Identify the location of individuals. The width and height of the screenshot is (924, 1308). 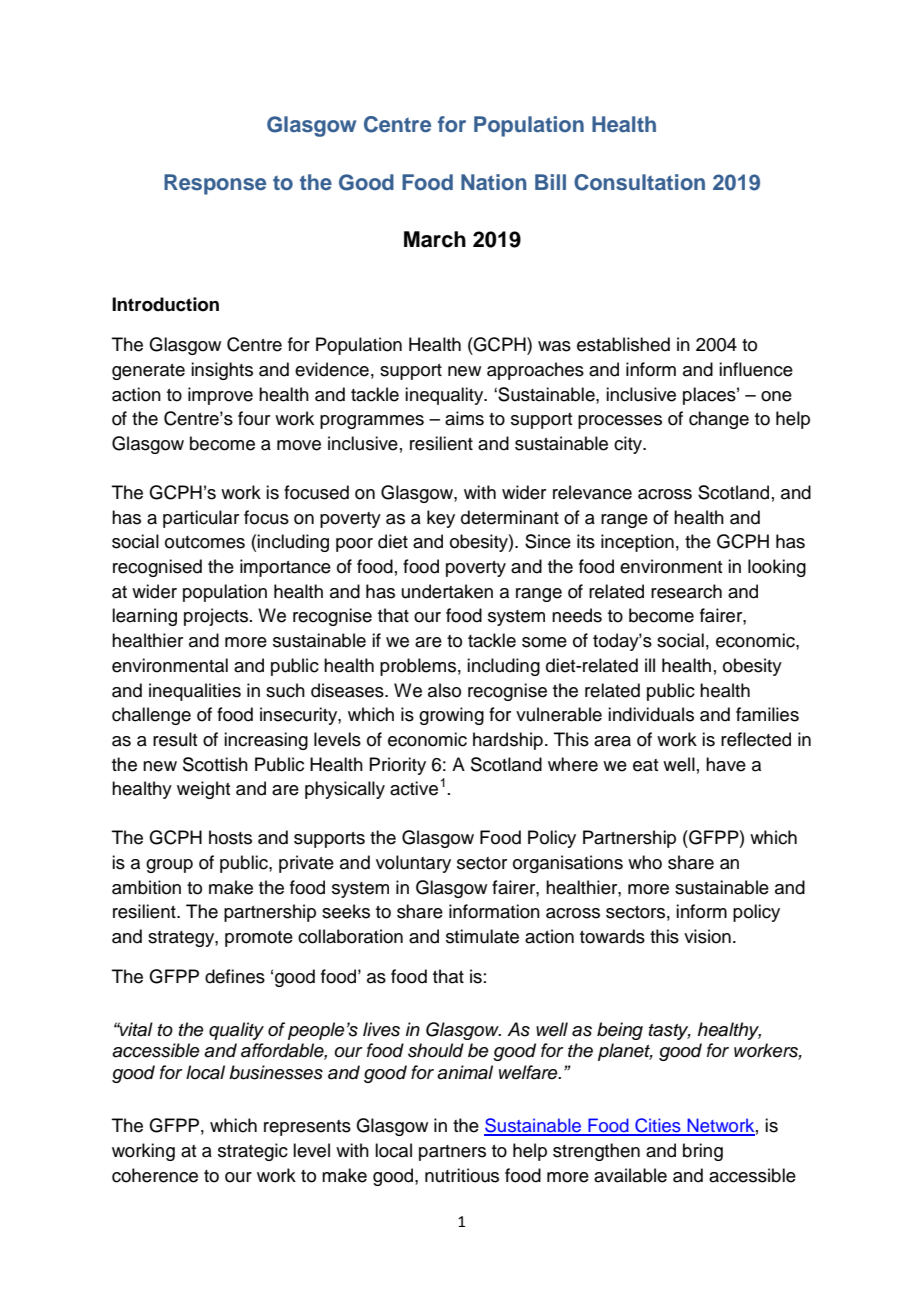
(651, 714).
